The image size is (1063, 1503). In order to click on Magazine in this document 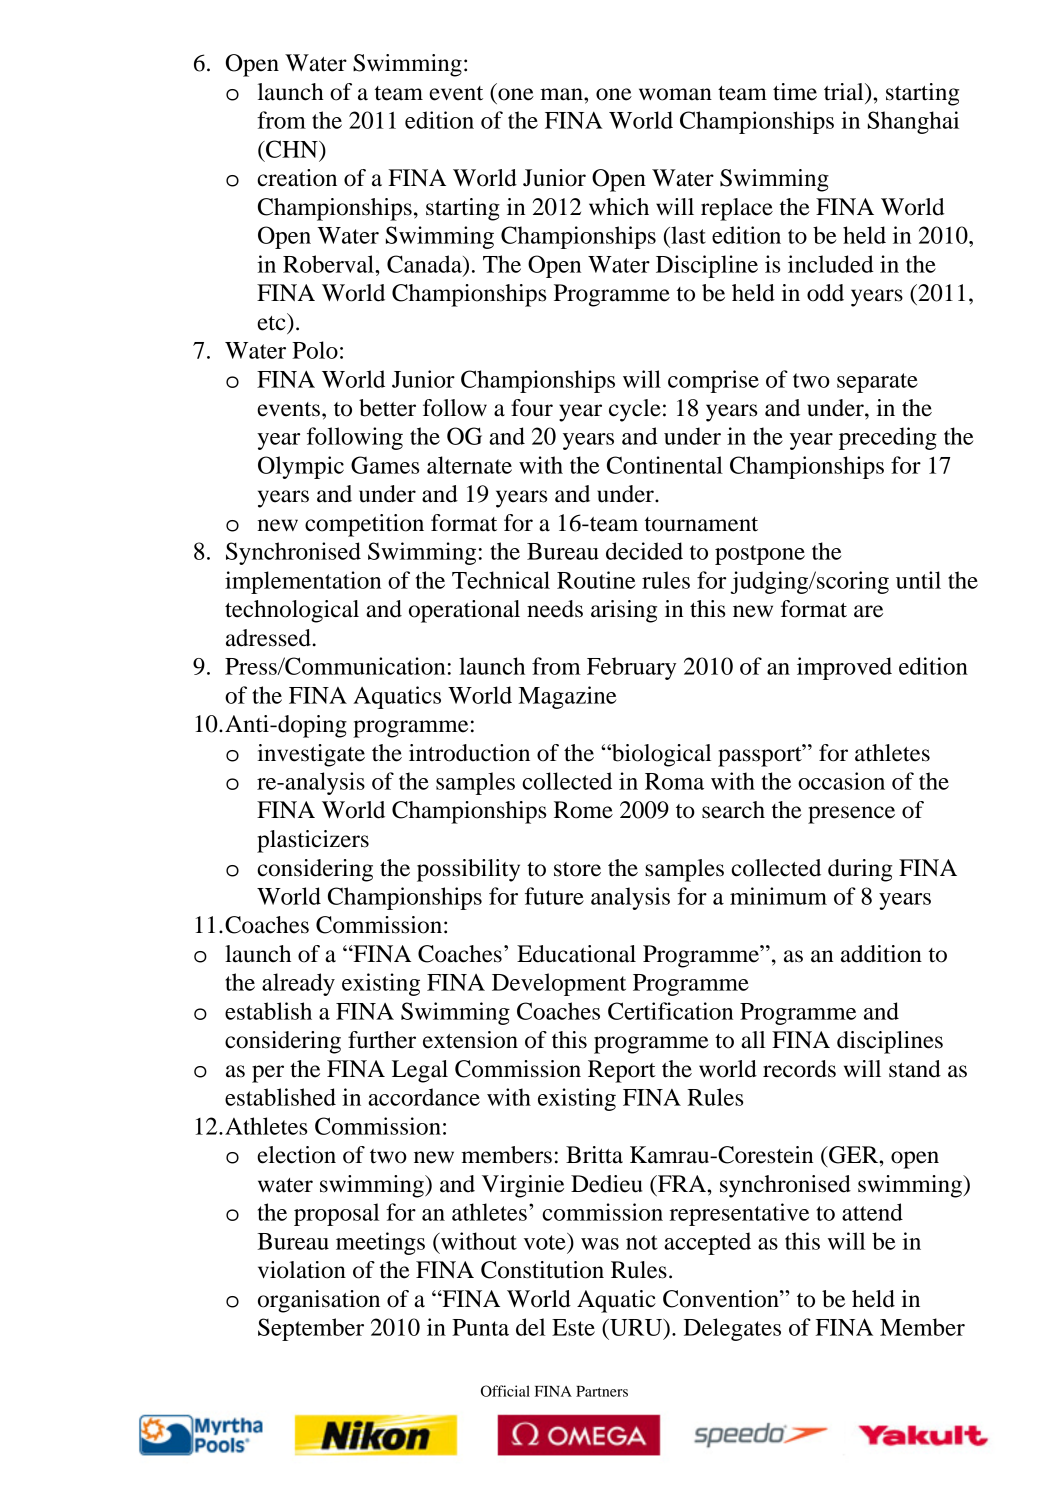, I will do `click(567, 697)`.
